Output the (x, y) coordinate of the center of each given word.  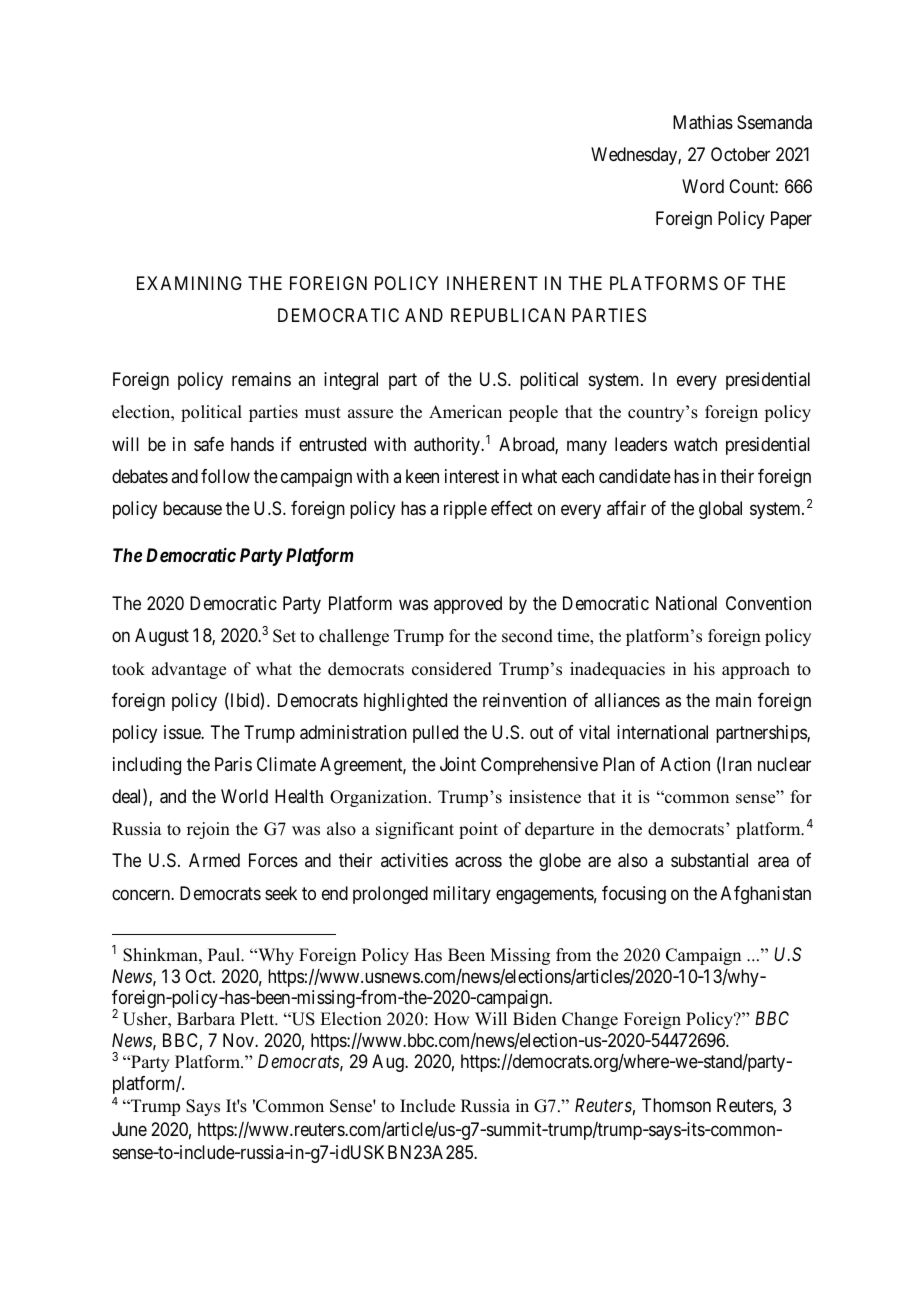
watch (695, 444)
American (465, 412)
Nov (239, 1040)
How (451, 1019)
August (162, 637)
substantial (709, 860)
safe (209, 444)
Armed (214, 860)
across (478, 862)
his (704, 669)
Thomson (676, 1105)
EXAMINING (189, 283)
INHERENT (492, 283)
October (740, 154)
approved (468, 605)
